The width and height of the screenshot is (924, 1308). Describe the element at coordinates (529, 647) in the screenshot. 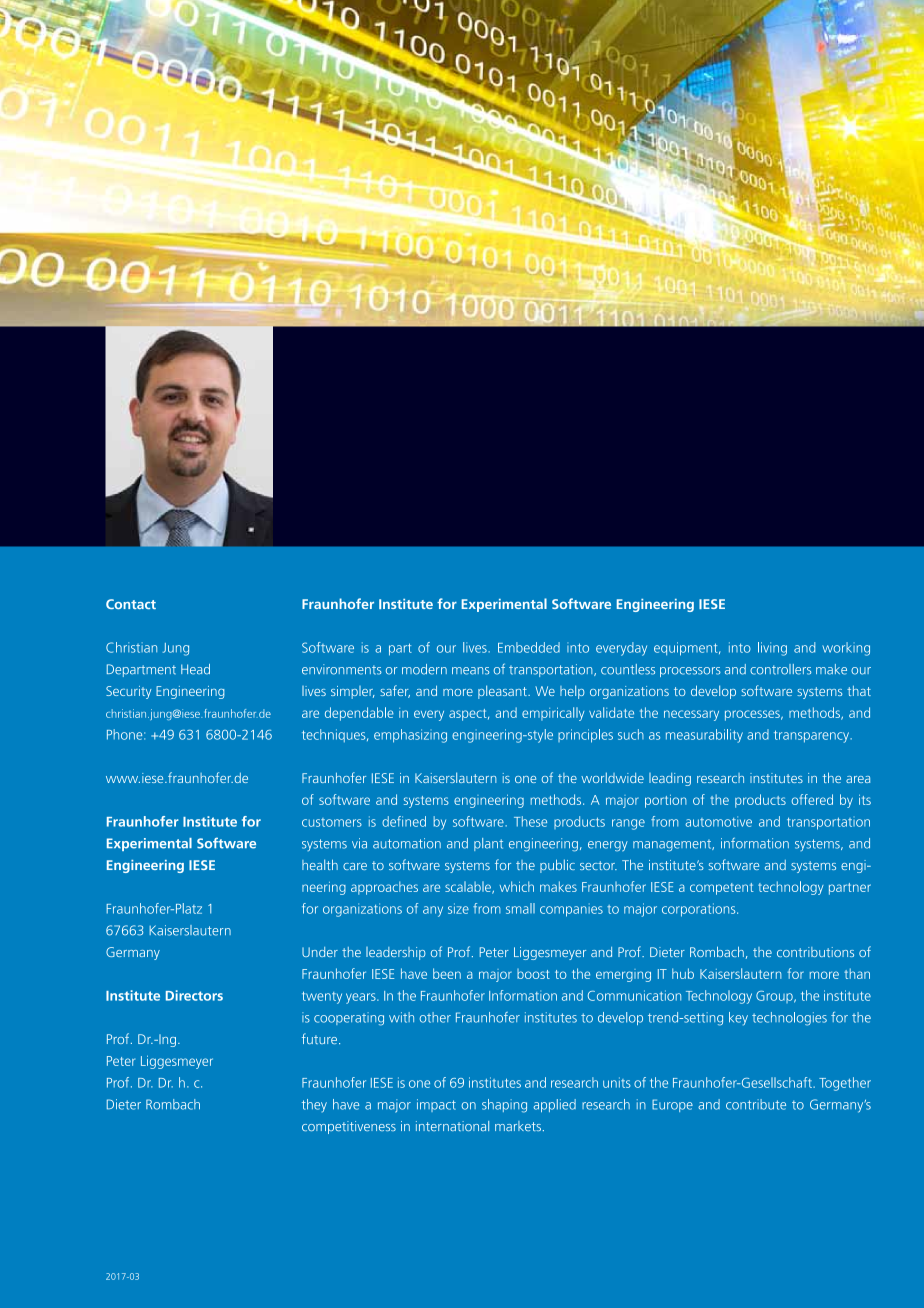

I see `Embedded` at that location.
